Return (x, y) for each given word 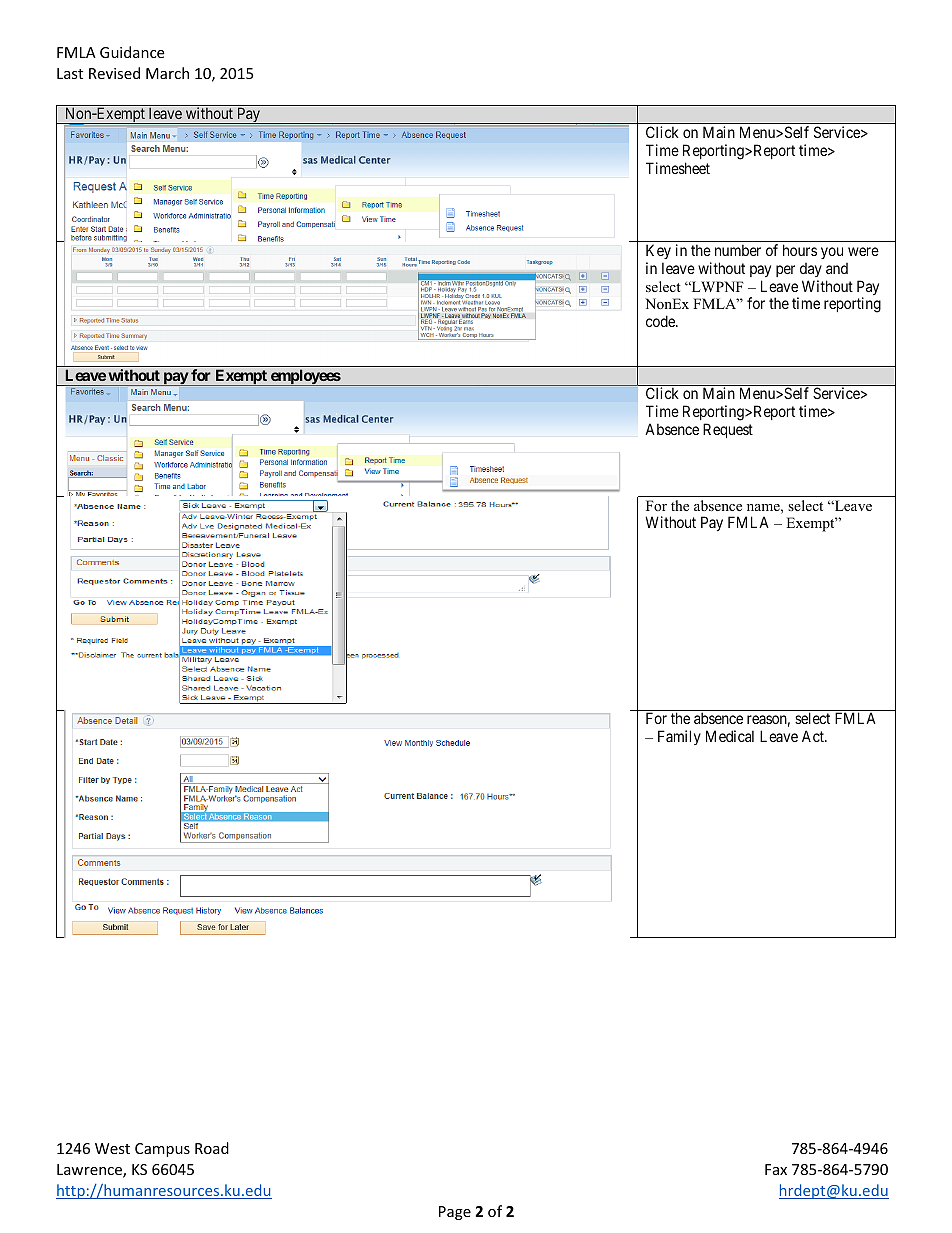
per (785, 271)
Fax (776, 1169)
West (112, 1148)
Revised (114, 73)
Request (728, 430)
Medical (730, 736)
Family (679, 737)
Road (212, 1148)
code (661, 321)
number (738, 250)
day (811, 270)
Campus (162, 1150)
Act (814, 736)
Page (455, 1213)
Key (658, 251)
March (167, 73)
